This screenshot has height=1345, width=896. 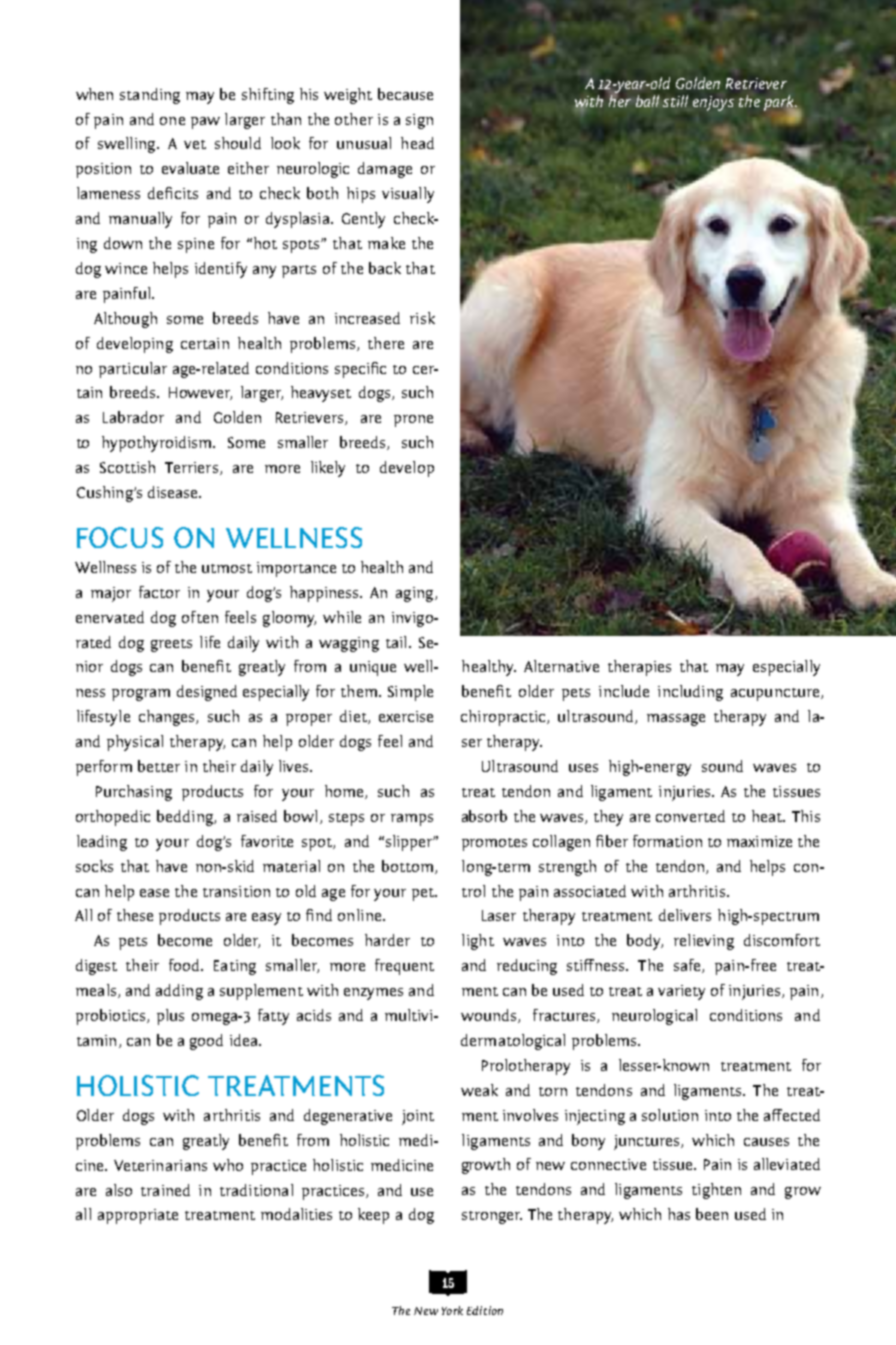 What do you see at coordinates (205, 123) in the screenshot?
I see `paw` at bounding box center [205, 123].
